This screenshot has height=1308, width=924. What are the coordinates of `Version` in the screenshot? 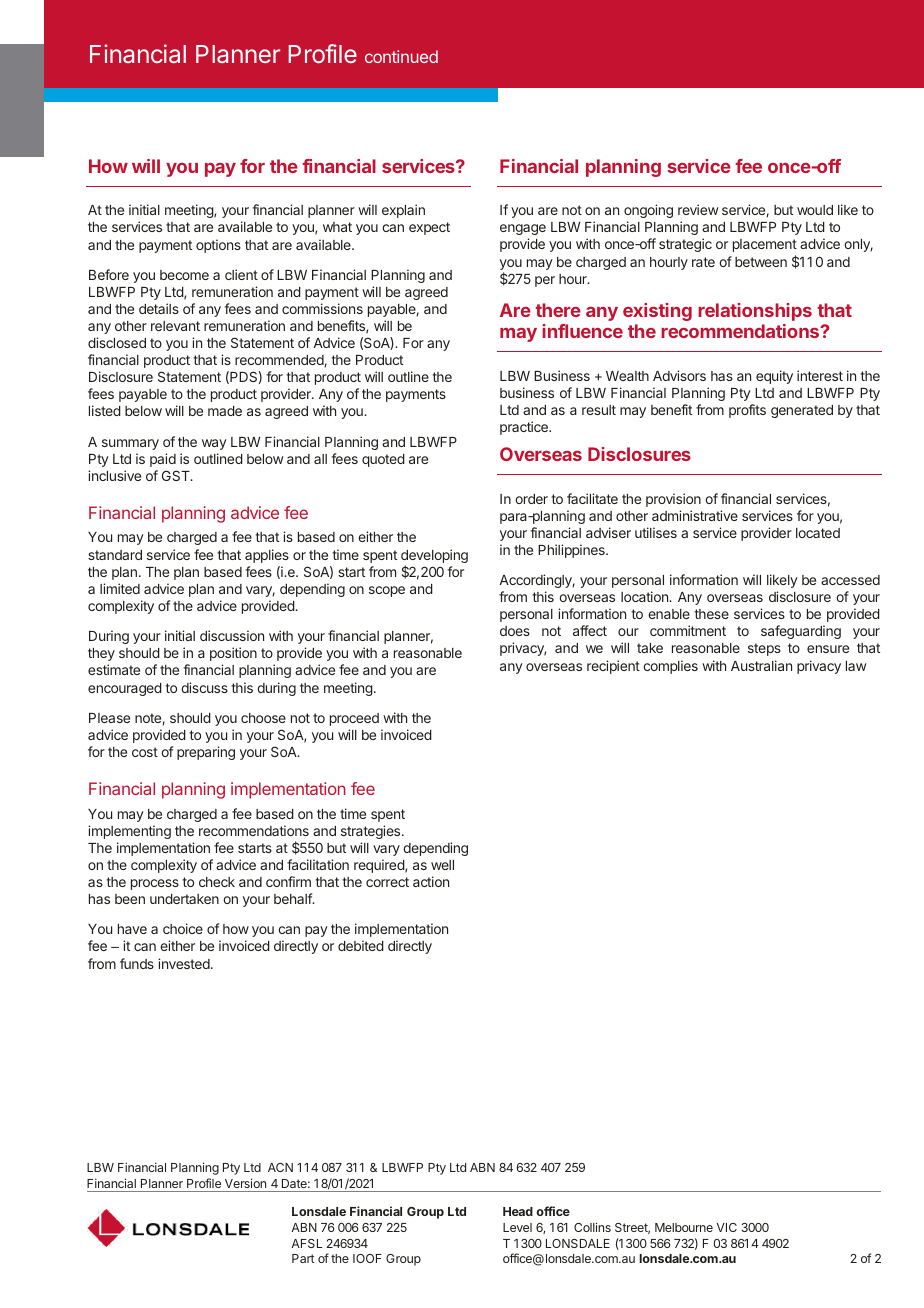 It's located at (245, 1183).
